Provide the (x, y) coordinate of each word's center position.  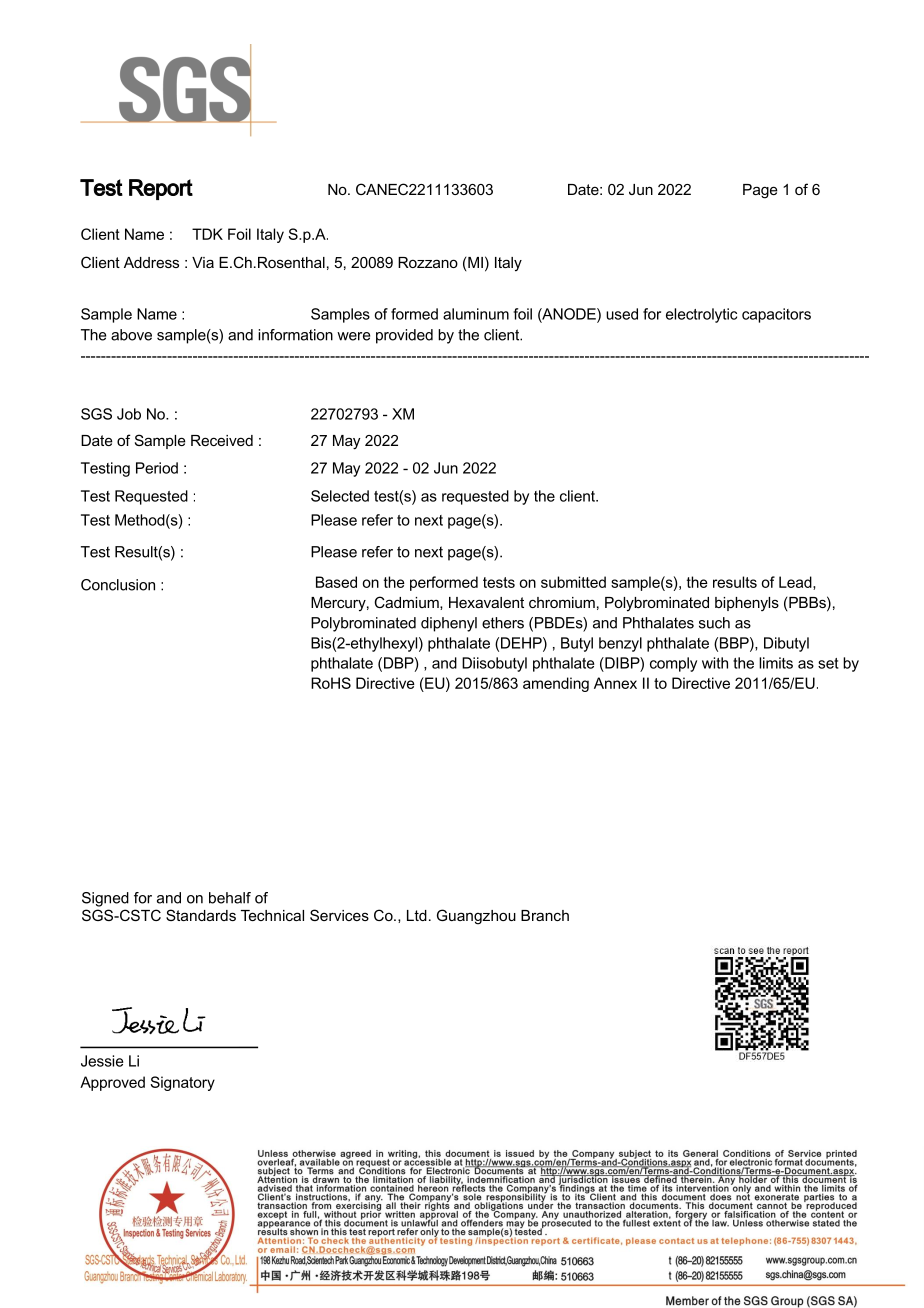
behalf (230, 898)
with (715, 663)
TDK (207, 234)
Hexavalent (486, 602)
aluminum (476, 314)
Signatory (182, 1083)
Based (336, 582)
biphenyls (747, 604)
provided (404, 336)
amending (556, 684)
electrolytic (701, 315)
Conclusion (118, 585)
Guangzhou (476, 917)
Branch (545, 915)
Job (129, 414)
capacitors (776, 315)
